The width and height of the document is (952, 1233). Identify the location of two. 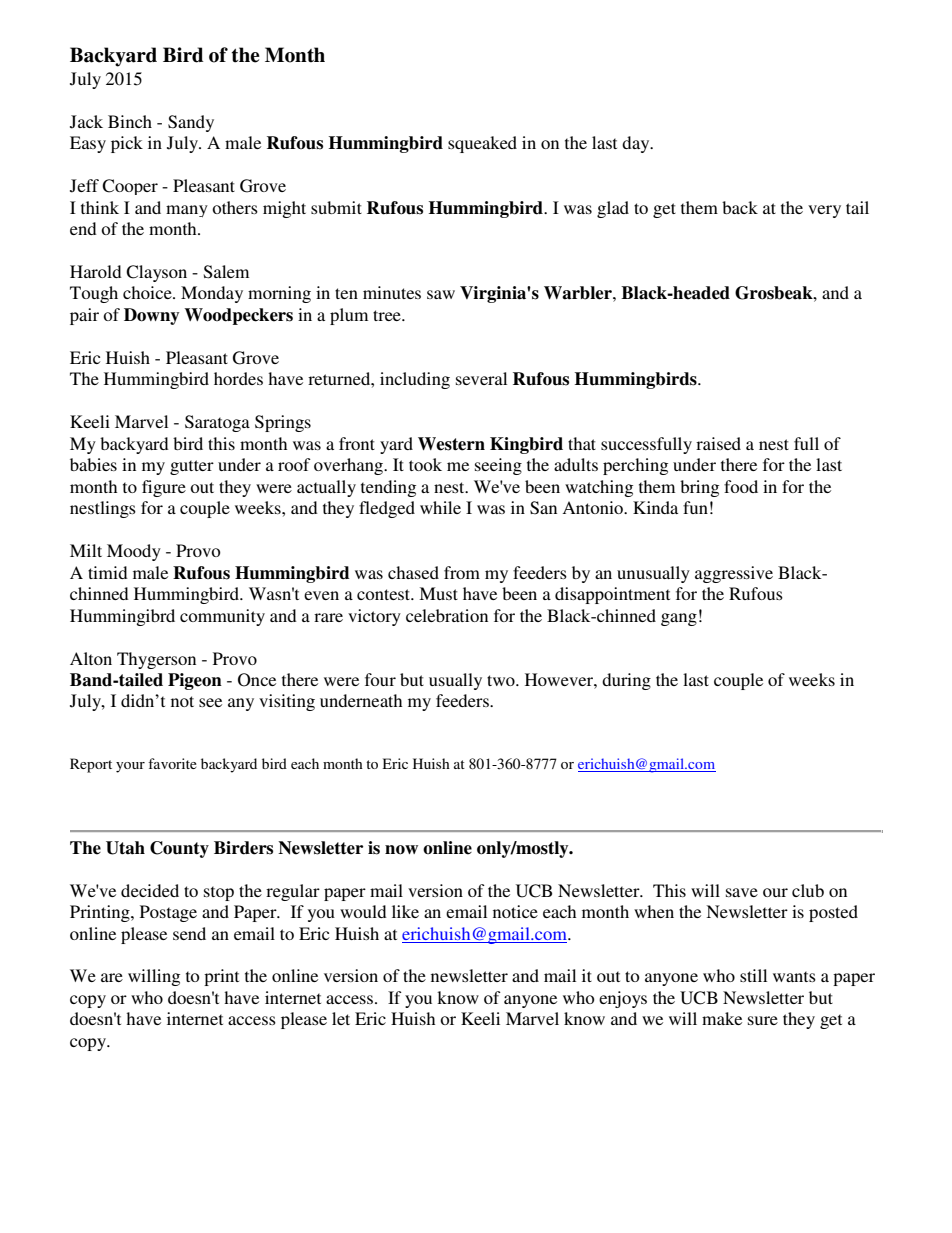
(502, 680).
